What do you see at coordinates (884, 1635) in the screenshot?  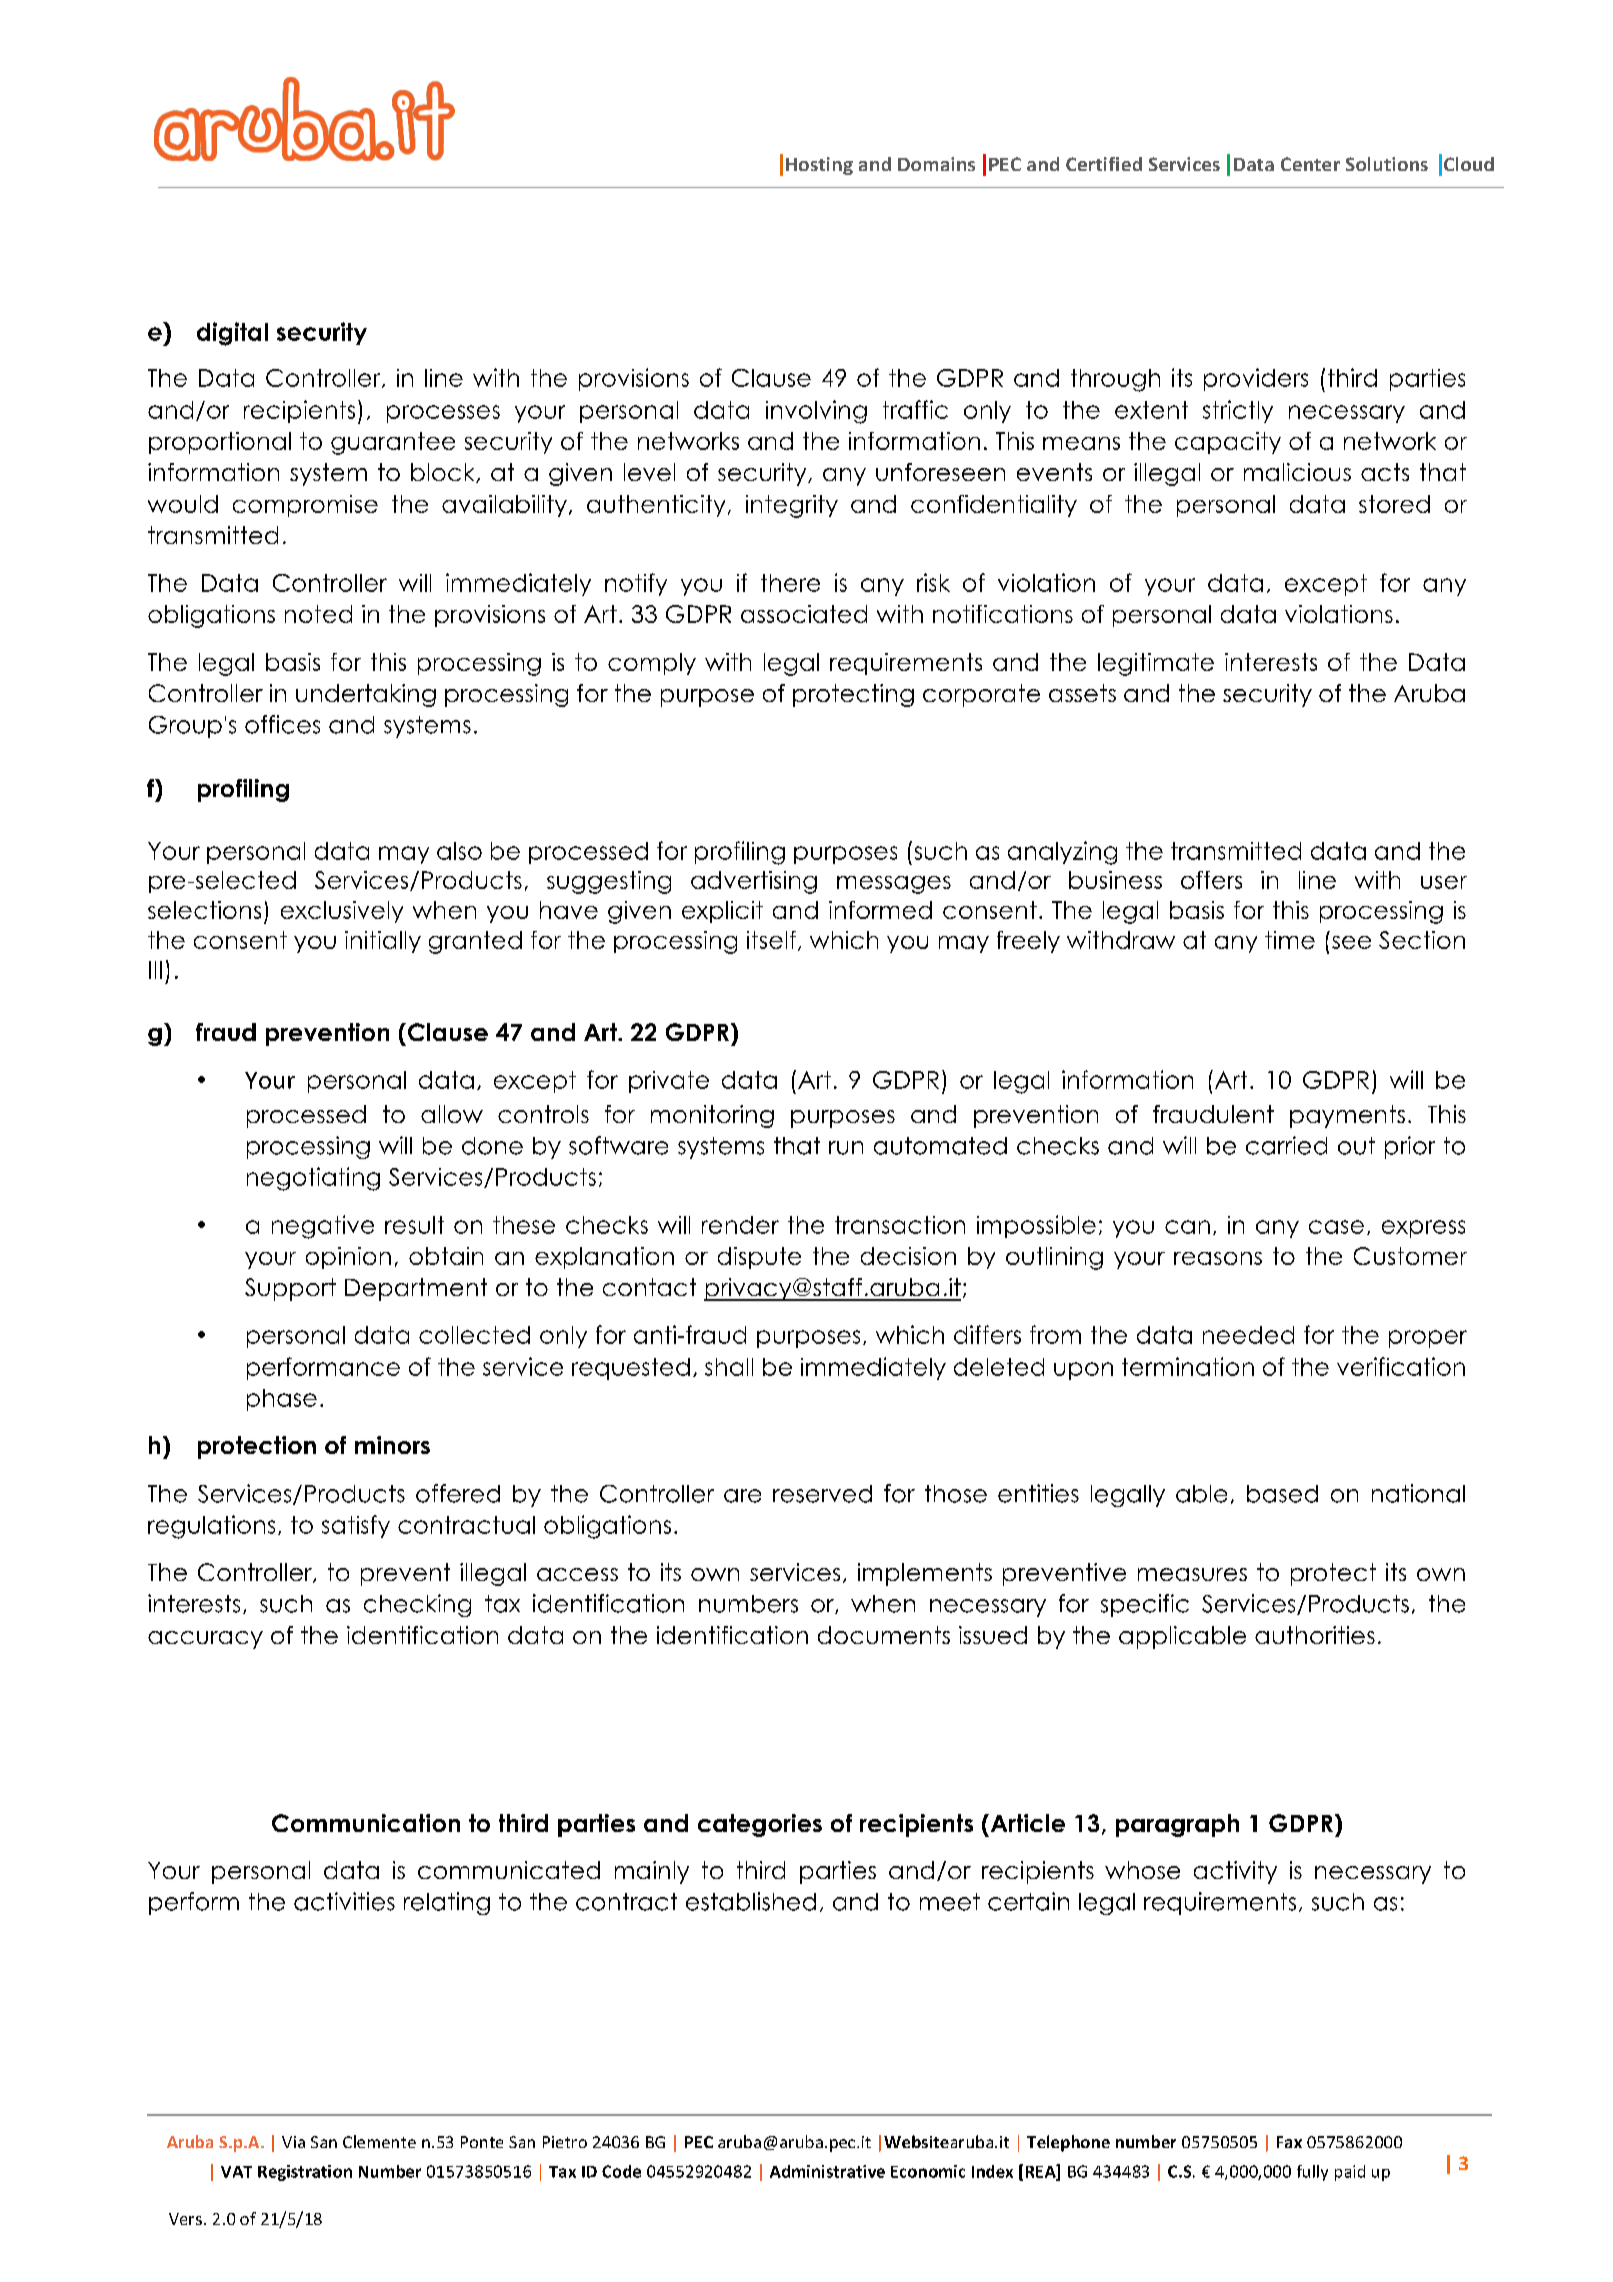 I see `documents` at bounding box center [884, 1635].
